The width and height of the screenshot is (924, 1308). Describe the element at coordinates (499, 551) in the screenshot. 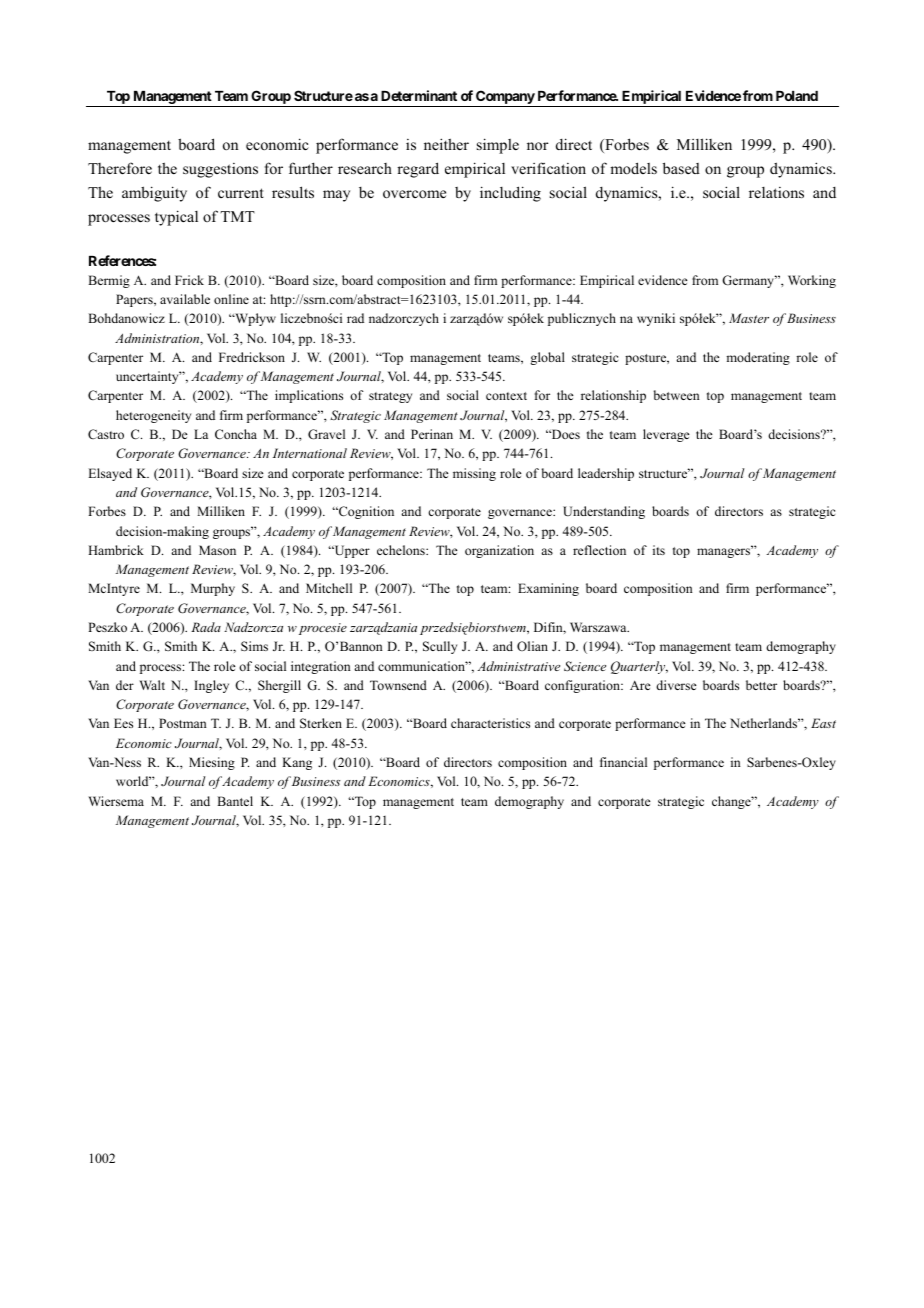

I see `organization` at that location.
